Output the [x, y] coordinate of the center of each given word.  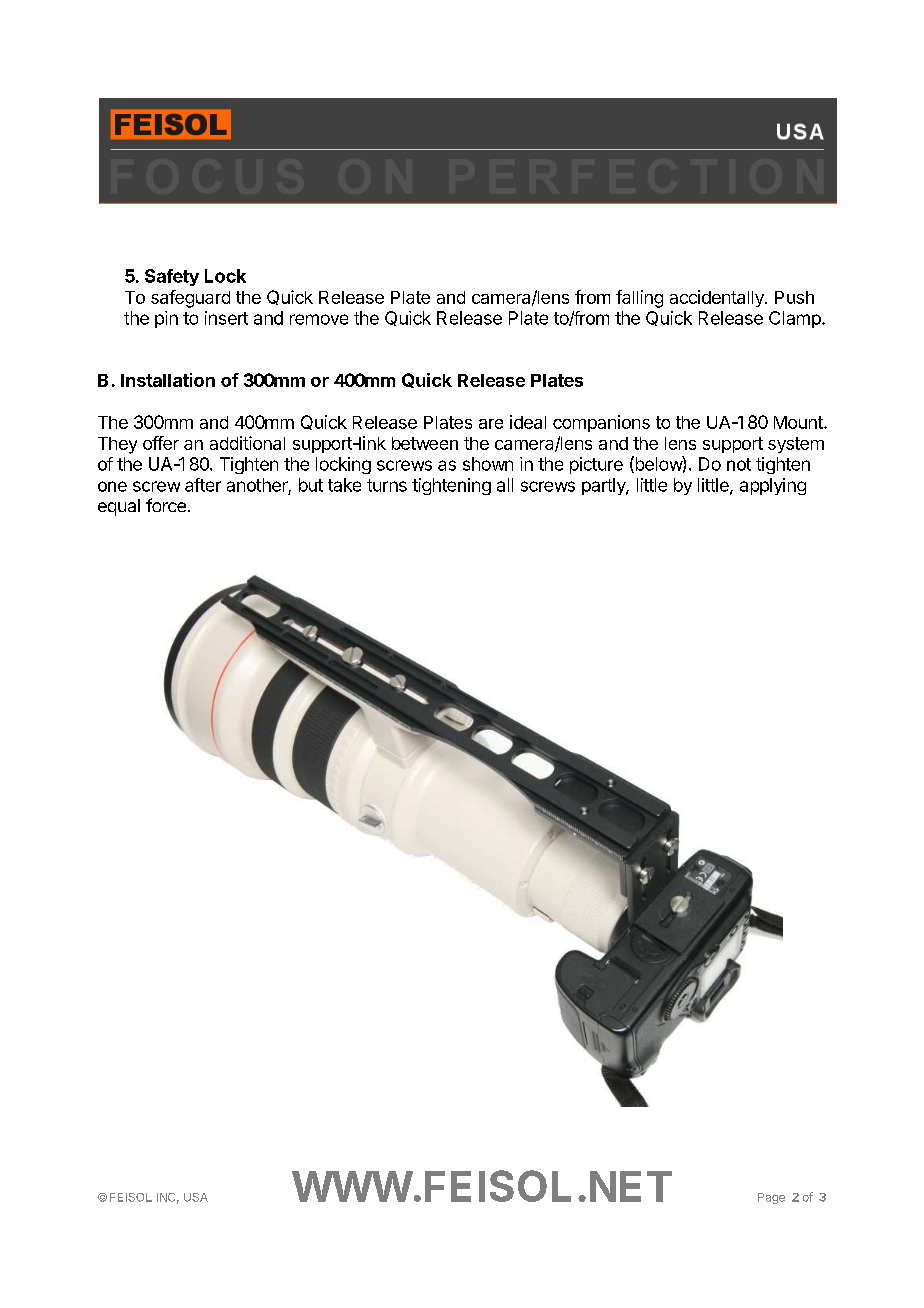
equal [119, 507]
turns [387, 485]
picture [596, 465]
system [796, 445]
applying [773, 486]
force [166, 505]
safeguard [190, 299]
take [344, 485]
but [311, 485]
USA [196, 1197]
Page [771, 1198]
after [203, 485]
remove [319, 319]
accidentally [718, 298]
